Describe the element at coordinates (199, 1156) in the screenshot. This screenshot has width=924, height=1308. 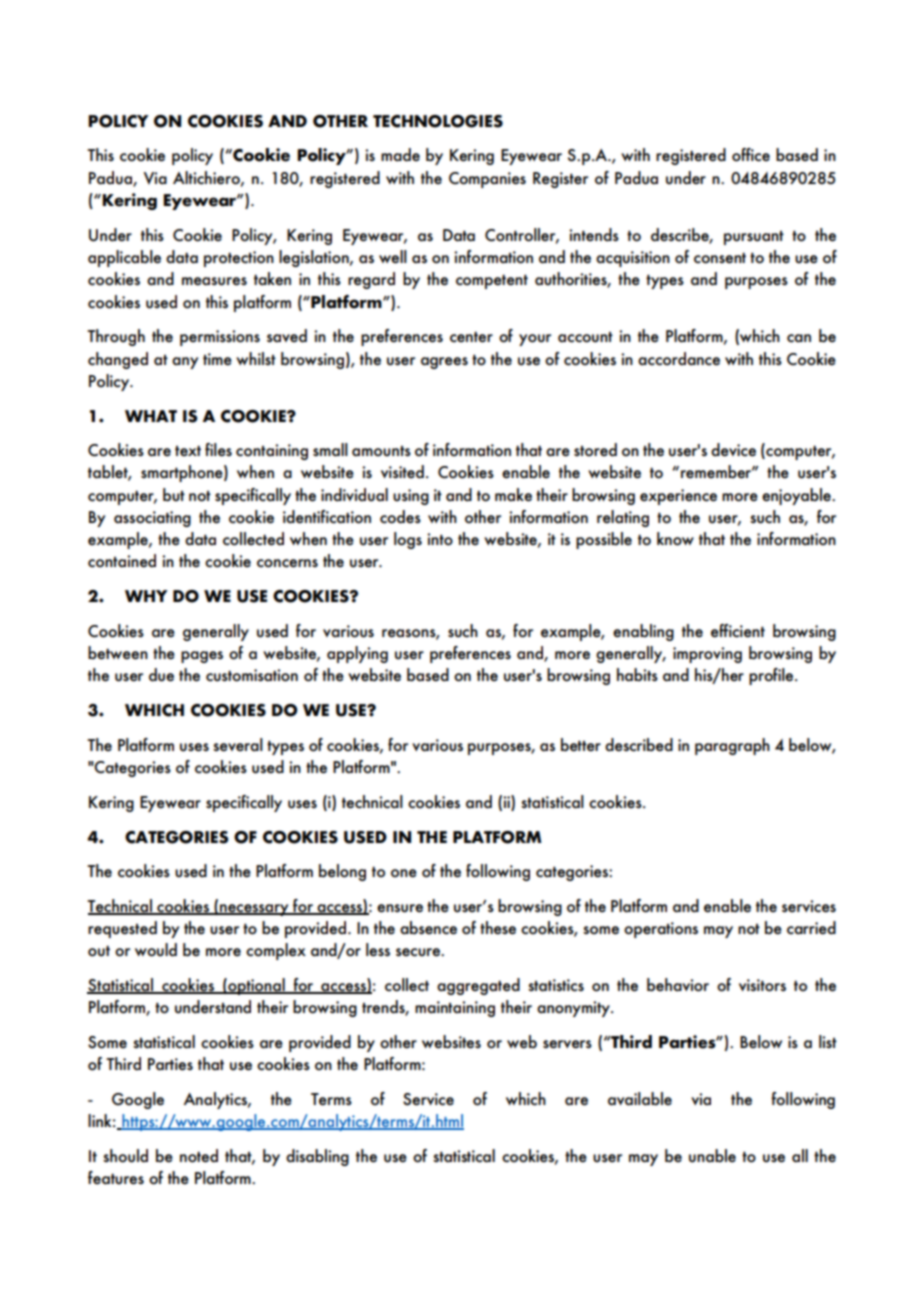
I see `noted` at that location.
